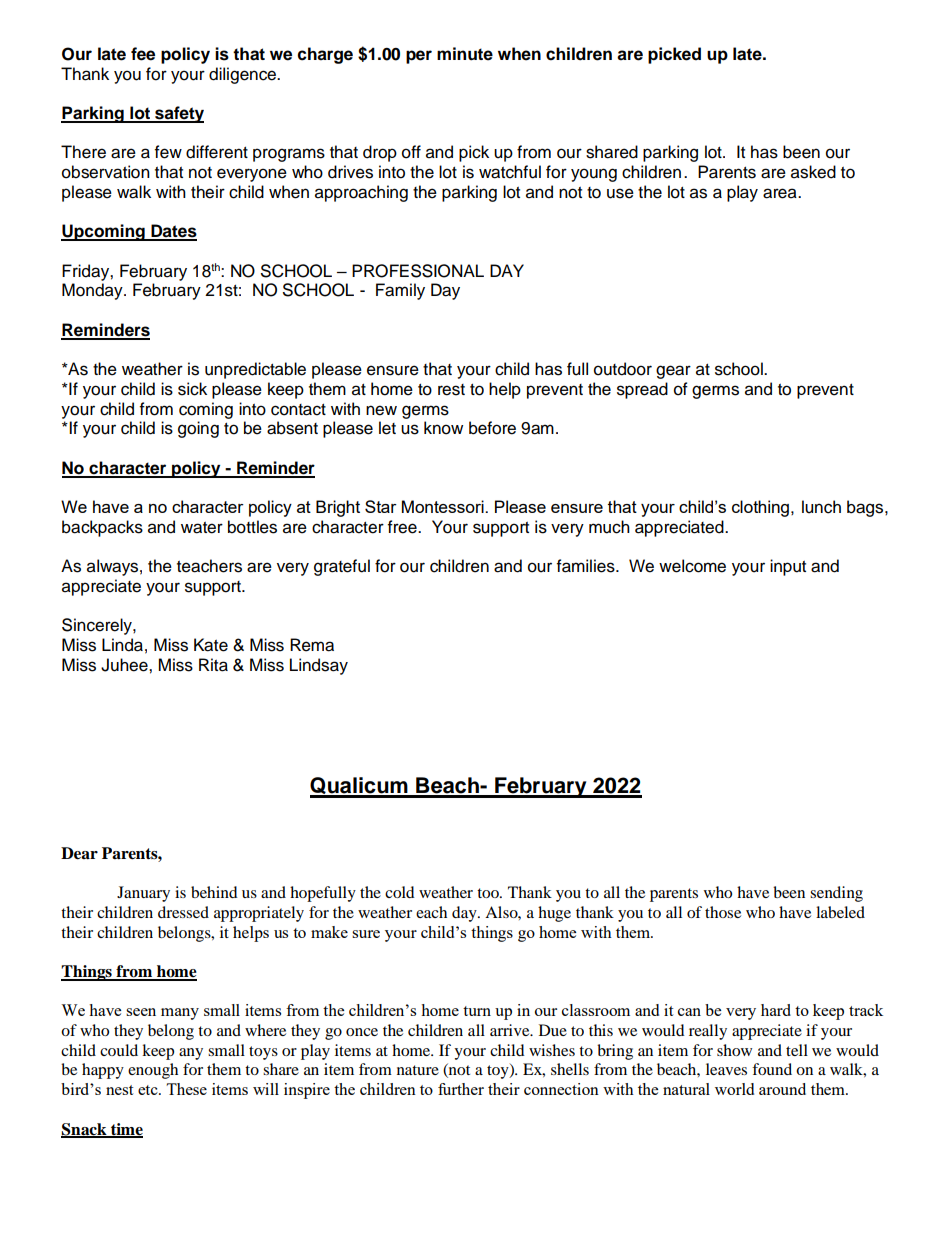 The width and height of the document is (952, 1233). What do you see at coordinates (186, 1089) in the document?
I see `These` at bounding box center [186, 1089].
